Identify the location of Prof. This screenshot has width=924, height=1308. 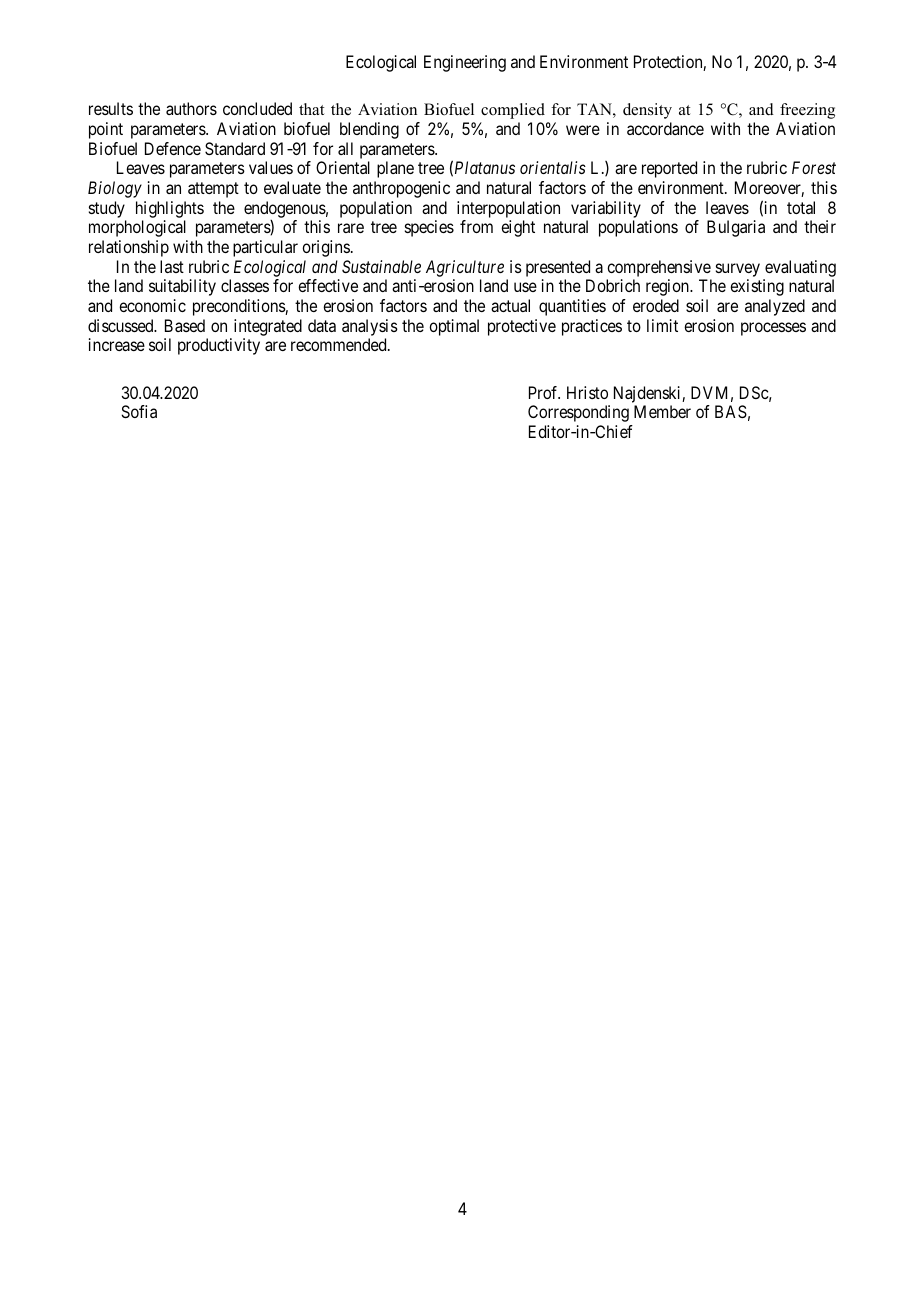
(544, 392).
